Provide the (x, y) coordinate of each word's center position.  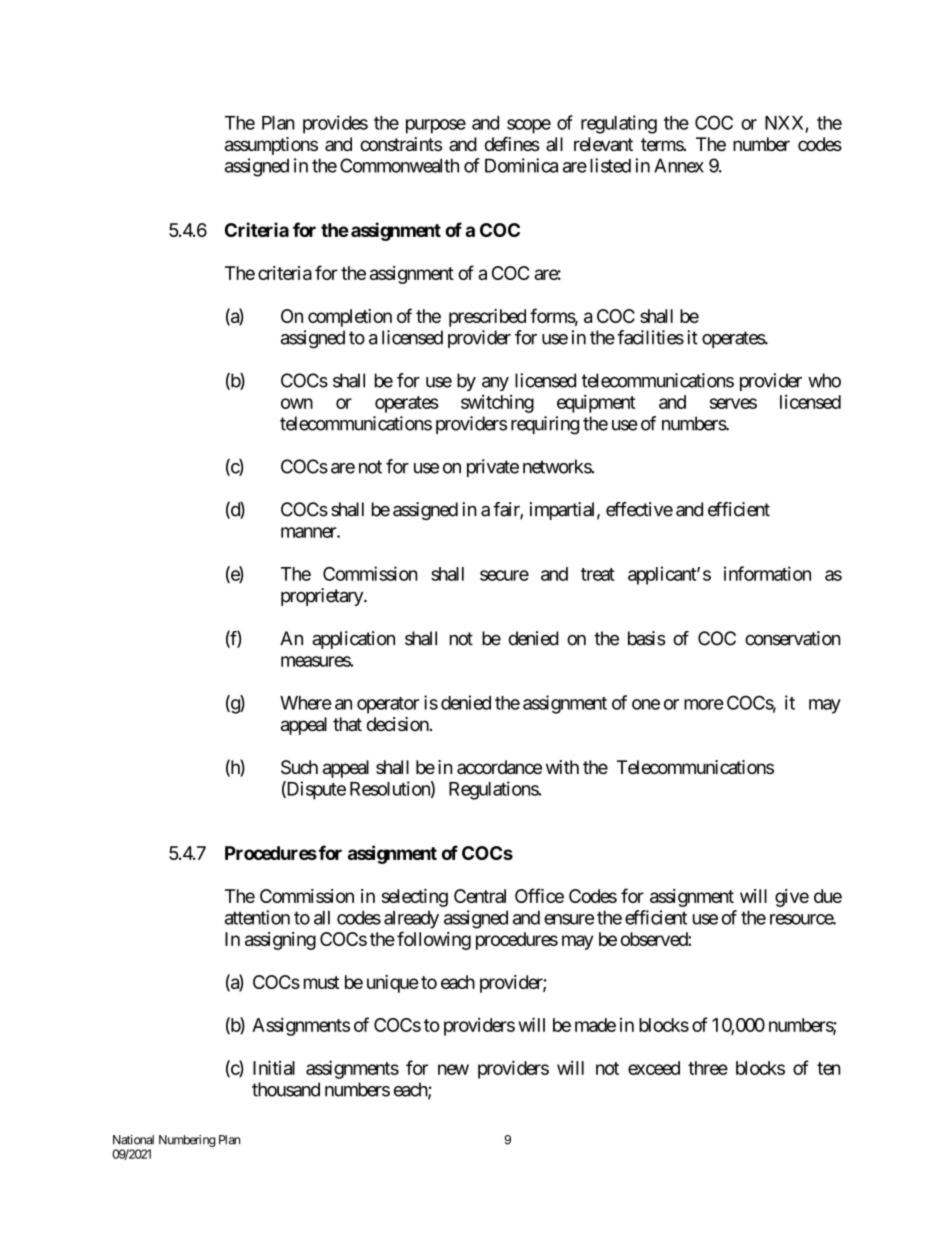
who (824, 380)
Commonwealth (399, 165)
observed (655, 939)
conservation (793, 638)
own (297, 403)
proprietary (323, 597)
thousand (286, 1089)
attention (257, 917)
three (708, 1068)
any (495, 384)
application (353, 640)
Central (480, 896)
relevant (603, 144)
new (453, 1069)
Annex (679, 165)
